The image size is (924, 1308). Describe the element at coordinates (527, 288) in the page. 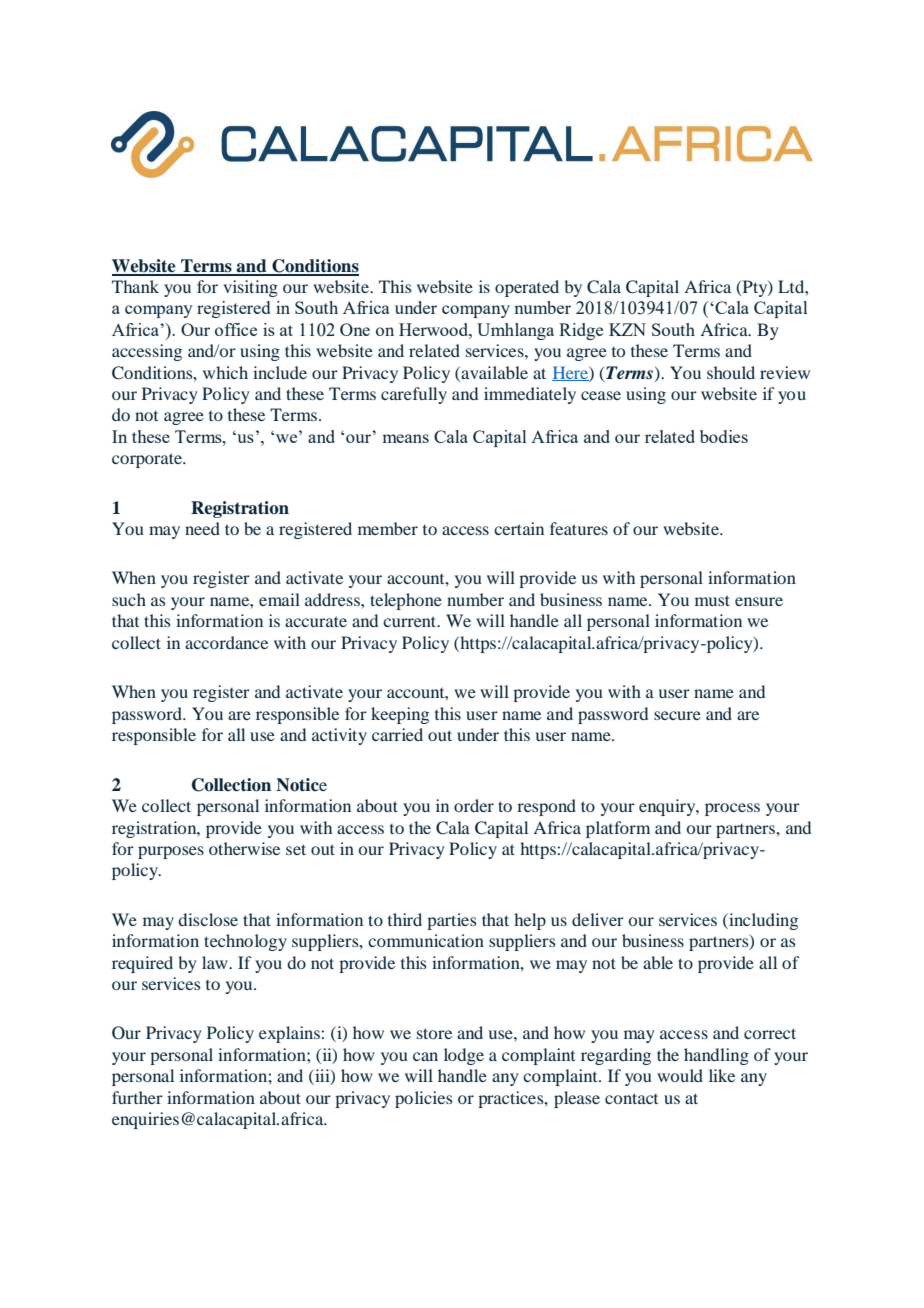

I see `operated` at that location.
